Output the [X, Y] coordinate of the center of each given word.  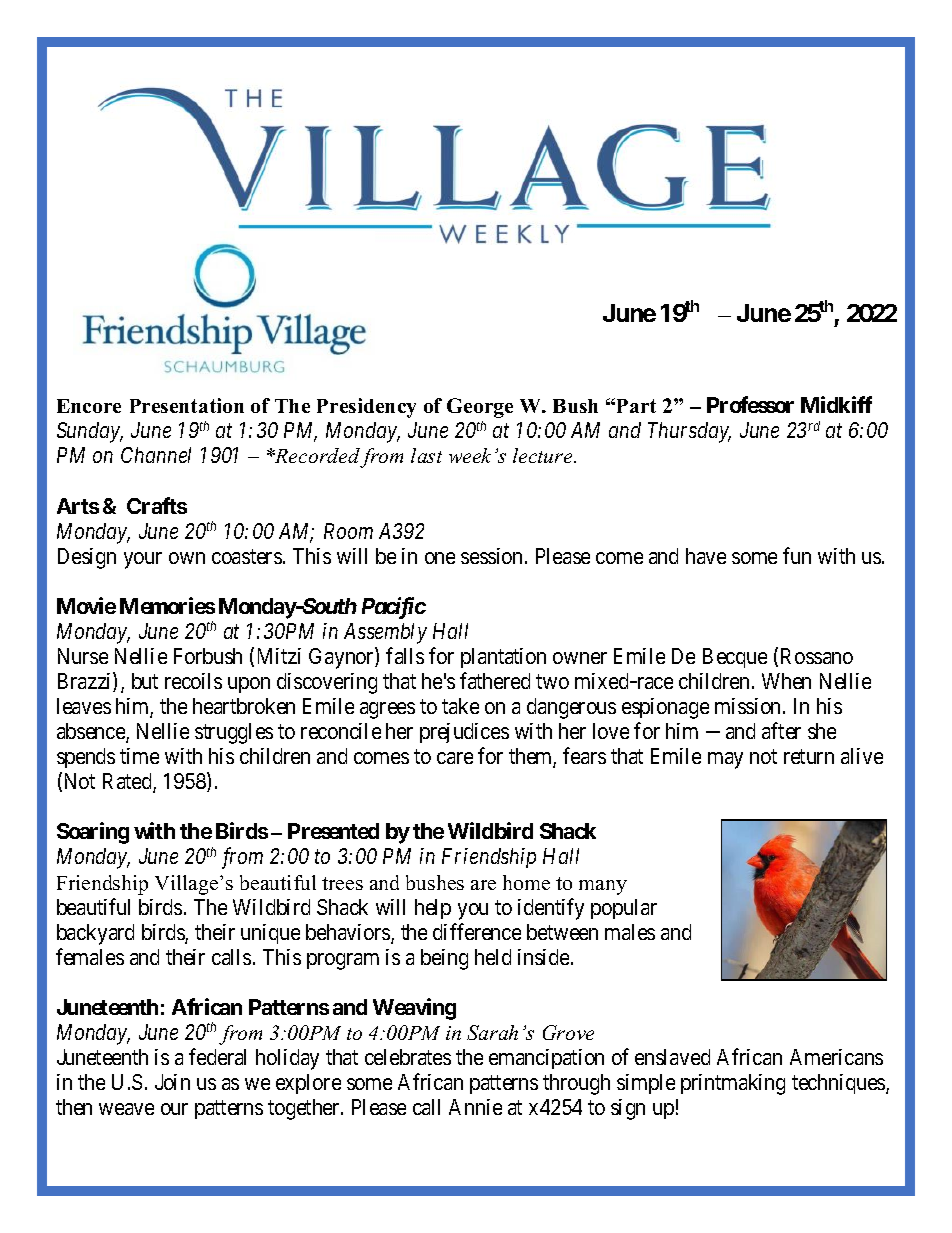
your [143, 560]
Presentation [187, 405]
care [455, 758]
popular [624, 909]
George [480, 408]
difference [477, 931]
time [139, 756]
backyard [95, 934]
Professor [750, 404]
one [440, 558]
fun [797, 555]
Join [172, 1082]
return [809, 757]
